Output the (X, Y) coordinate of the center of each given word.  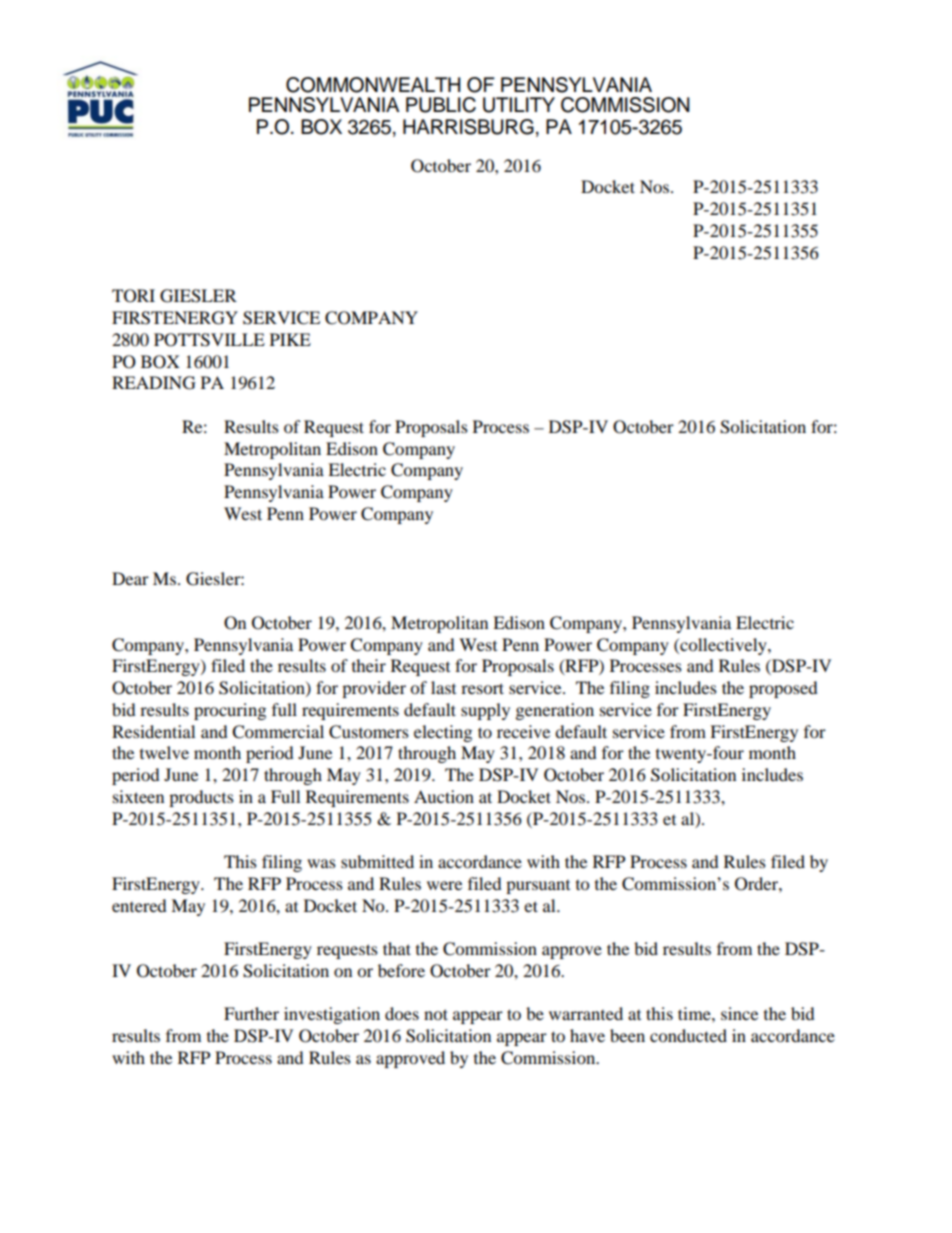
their (369, 665)
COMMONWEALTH (373, 85)
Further (251, 1013)
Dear (130, 578)
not (436, 1014)
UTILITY (519, 105)
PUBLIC (441, 105)
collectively (723, 646)
